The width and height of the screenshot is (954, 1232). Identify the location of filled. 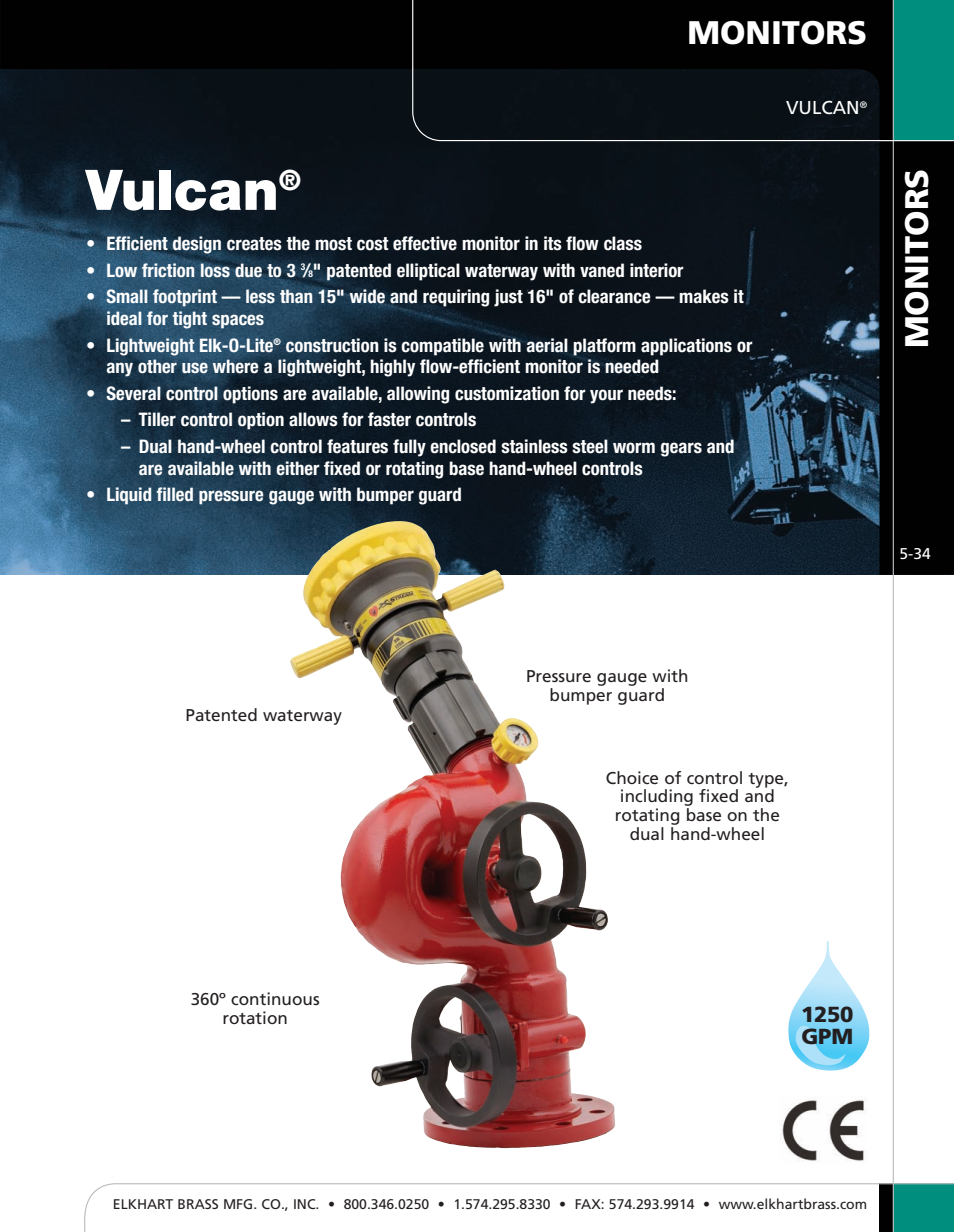
(174, 494).
